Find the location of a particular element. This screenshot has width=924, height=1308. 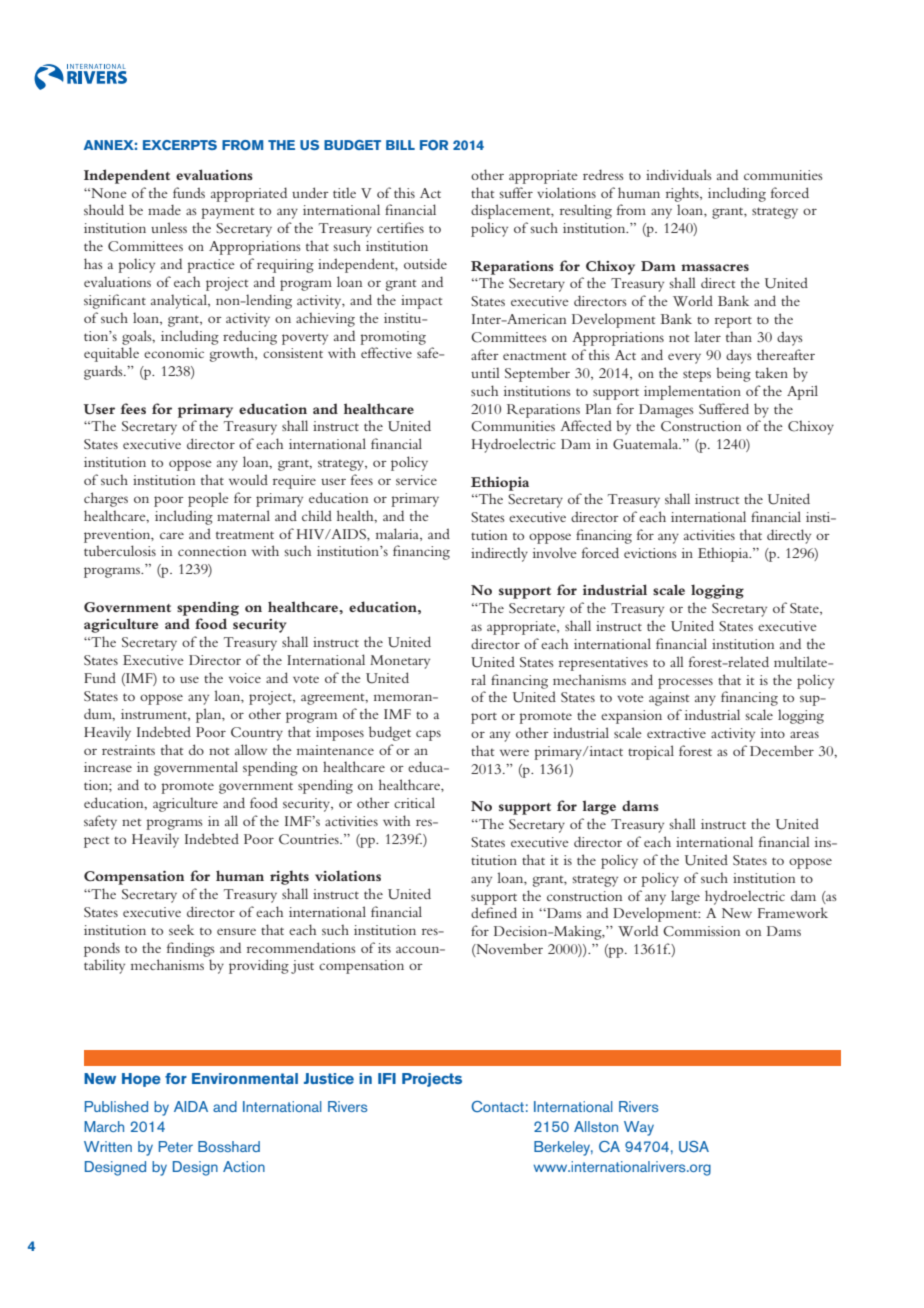

AIDA is located at coordinates (191, 1106).
